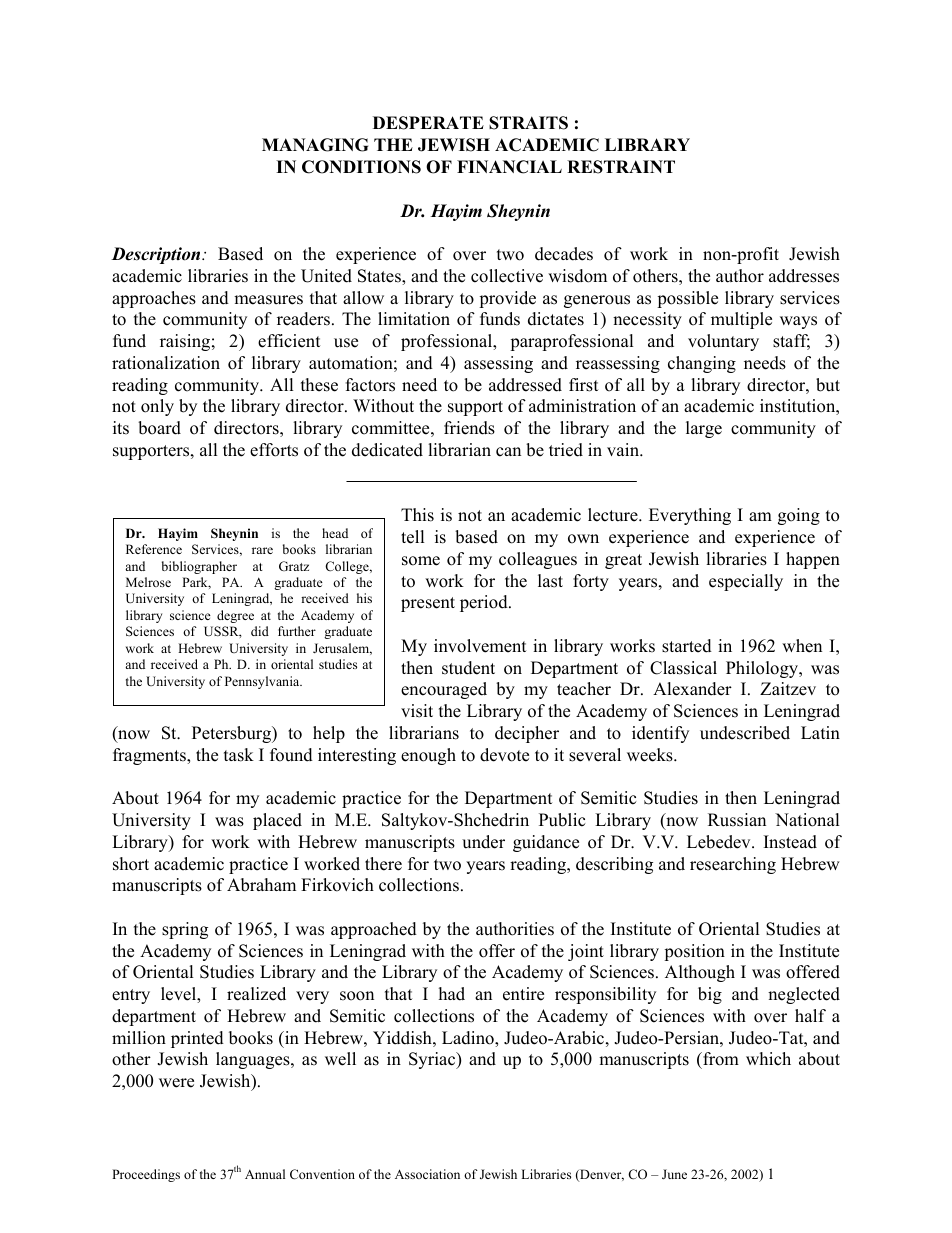 Image resolution: width=952 pixels, height=1233 pixels. I want to click on under, so click(483, 842).
